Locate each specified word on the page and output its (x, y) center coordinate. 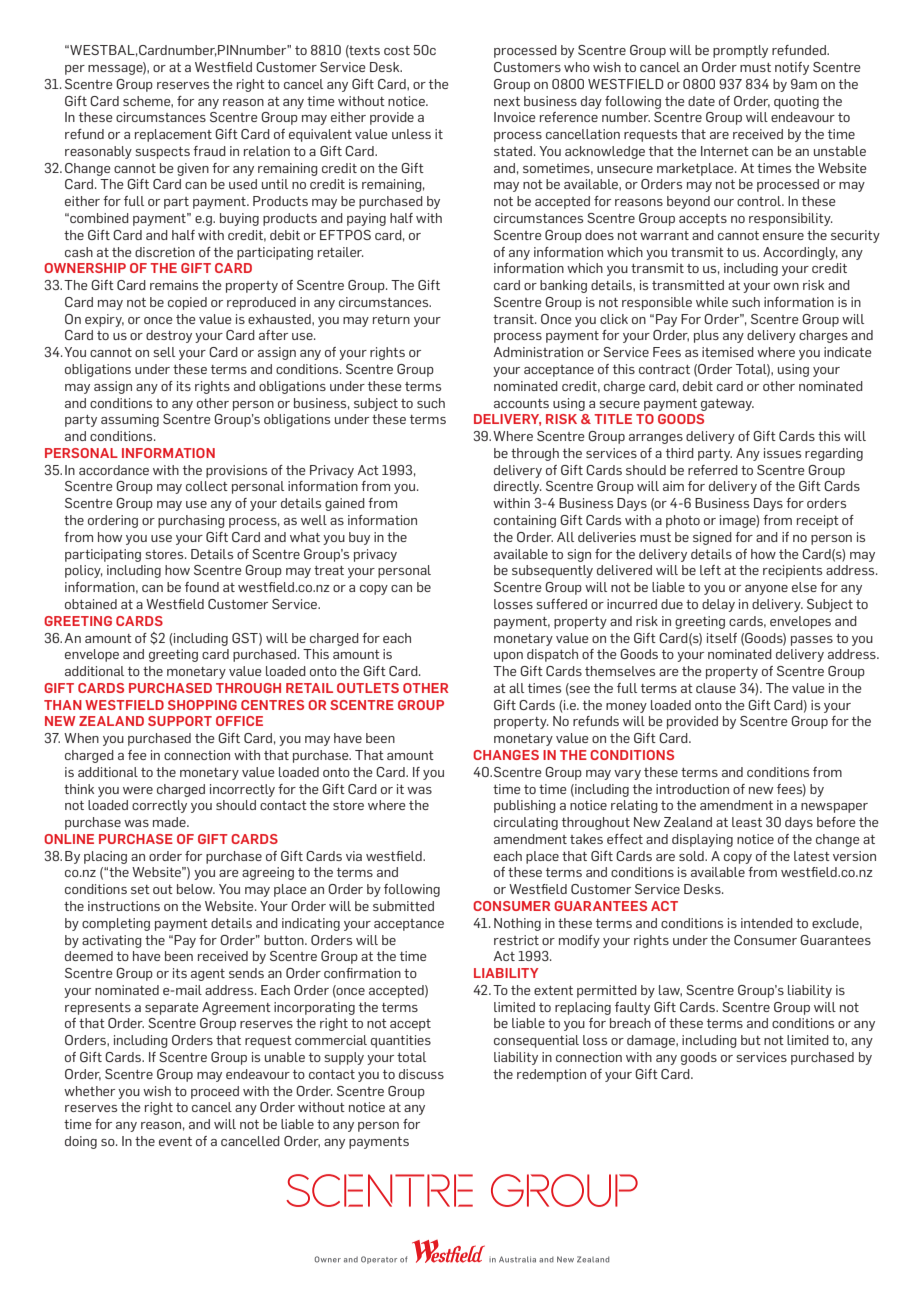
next (507, 101)
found (202, 587)
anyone (766, 590)
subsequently (552, 571)
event (175, 1141)
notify (792, 68)
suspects (162, 153)
